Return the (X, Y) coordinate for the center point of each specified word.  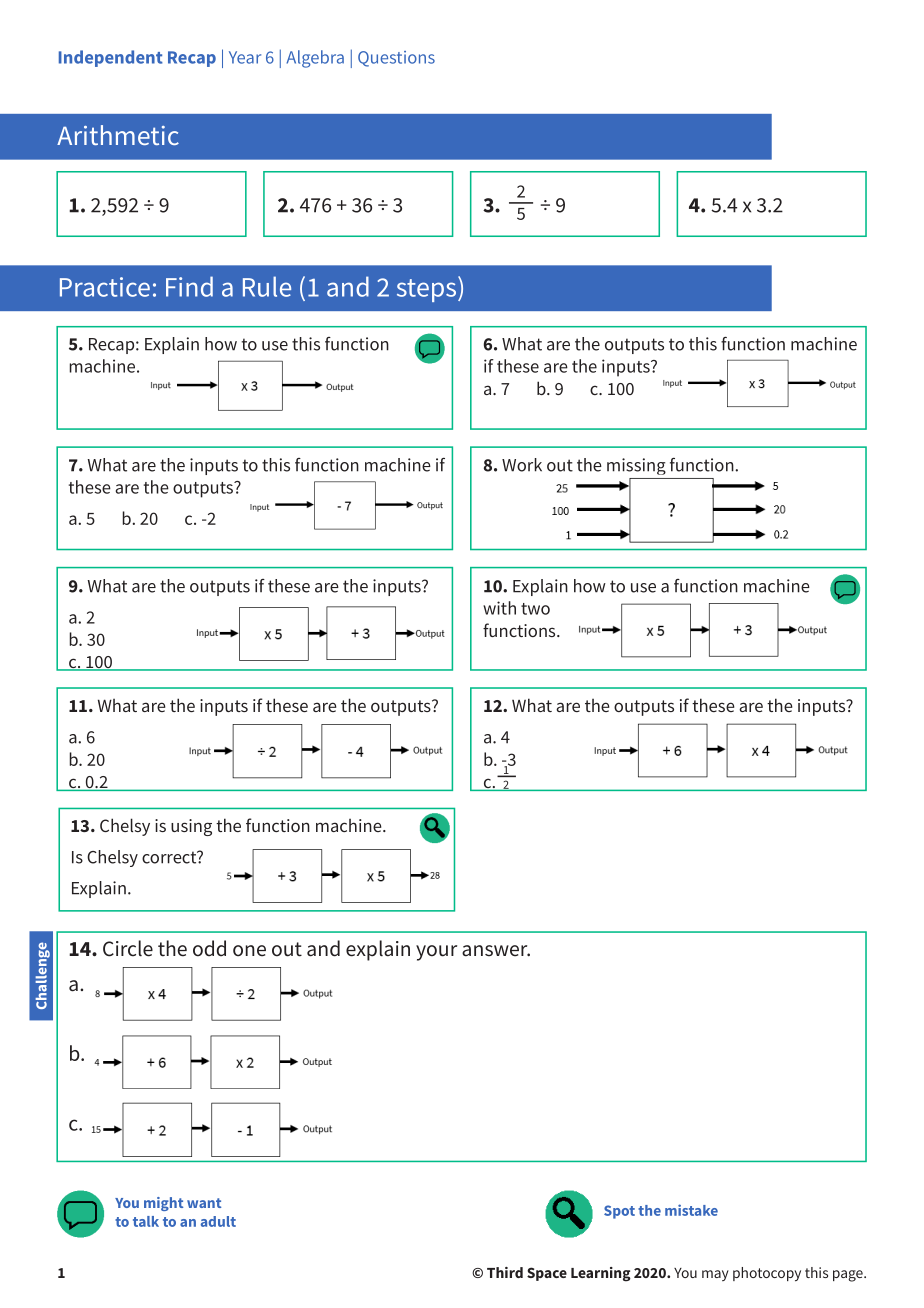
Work (522, 465)
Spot (619, 1212)
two (535, 609)
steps (428, 289)
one (249, 951)
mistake (691, 1210)
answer (496, 951)
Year (245, 57)
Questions (396, 59)
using (191, 827)
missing (636, 466)
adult (218, 1221)
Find (189, 286)
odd (209, 948)
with (499, 608)
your (436, 953)
